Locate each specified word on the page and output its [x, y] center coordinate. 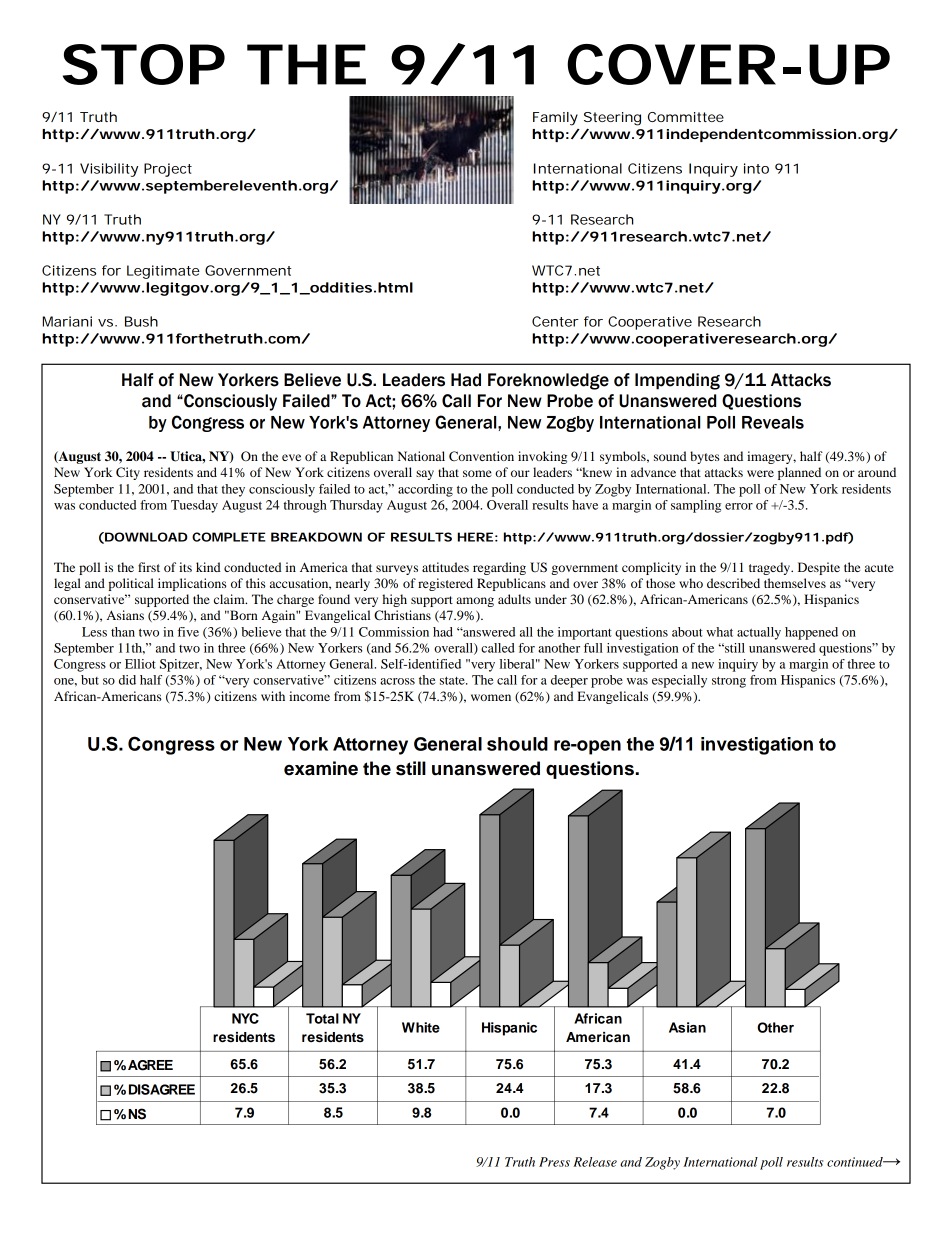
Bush [141, 321]
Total [322, 1018]
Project [168, 170]
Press [554, 1162]
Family [555, 119]
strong [729, 682]
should [517, 744]
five [188, 632]
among [475, 602]
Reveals [773, 422]
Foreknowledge [548, 381]
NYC [245, 1018]
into [756, 168]
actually [759, 633]
